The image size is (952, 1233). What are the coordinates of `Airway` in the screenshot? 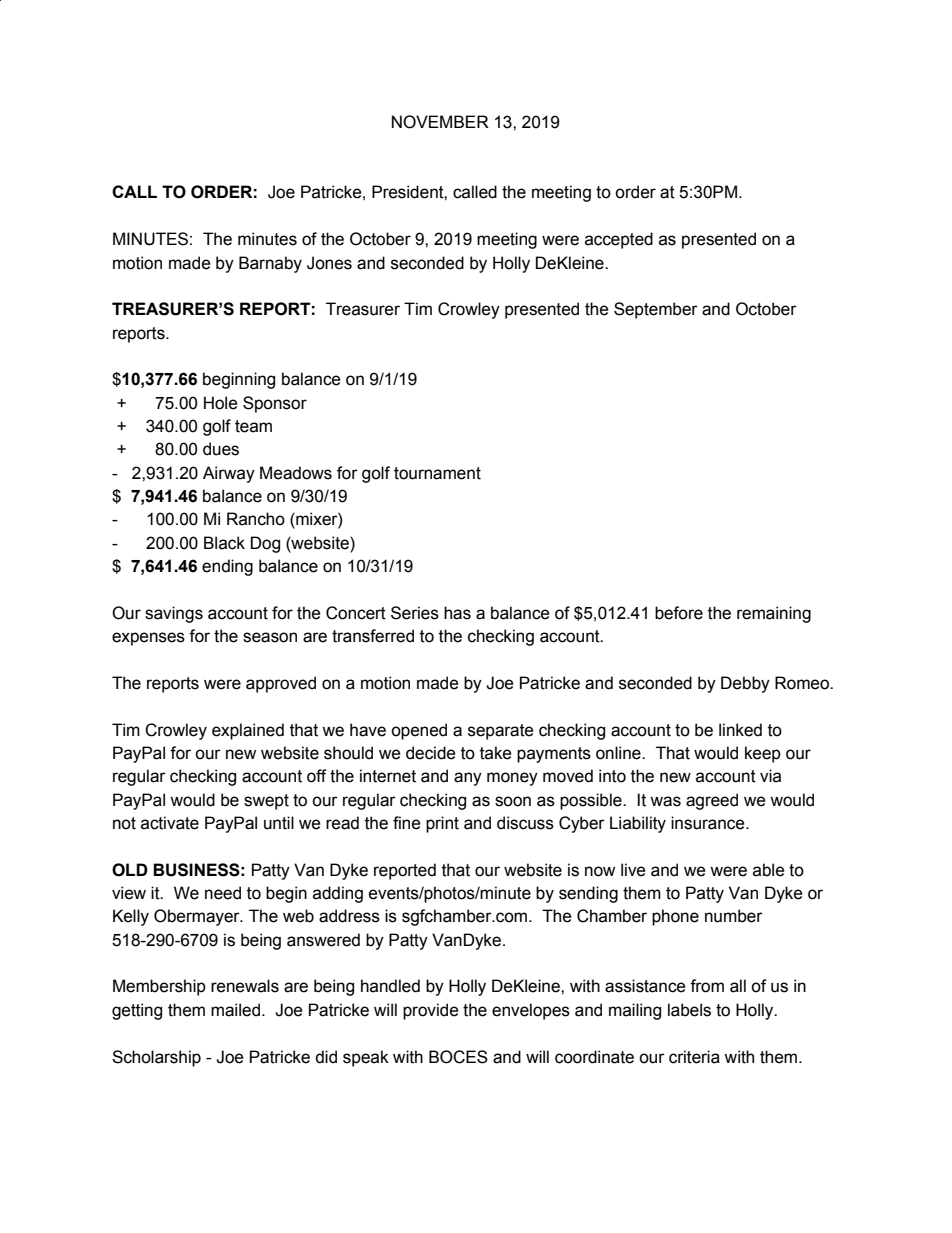 It's located at (229, 474).
